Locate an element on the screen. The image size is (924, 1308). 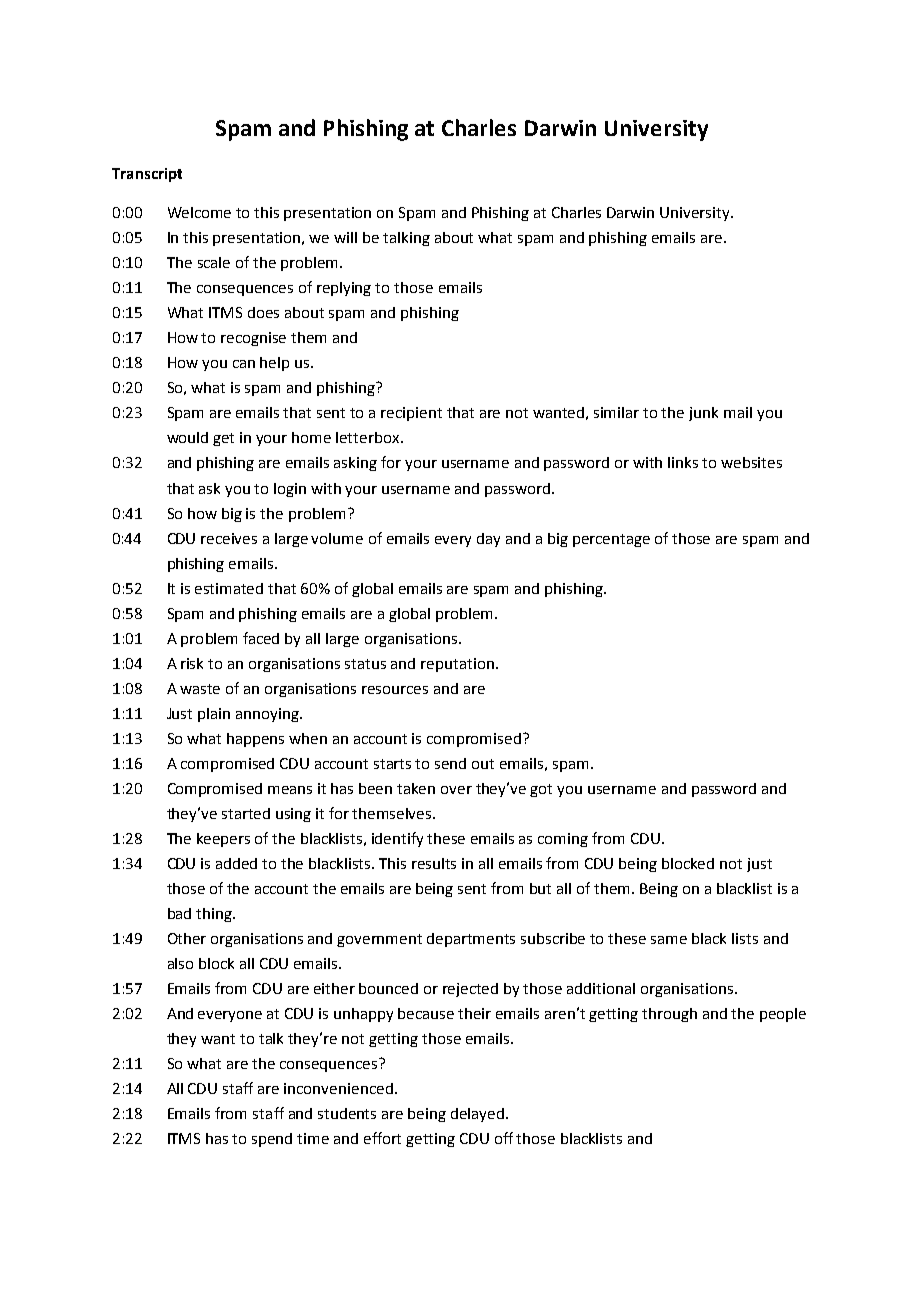
added is located at coordinates (236, 863).
